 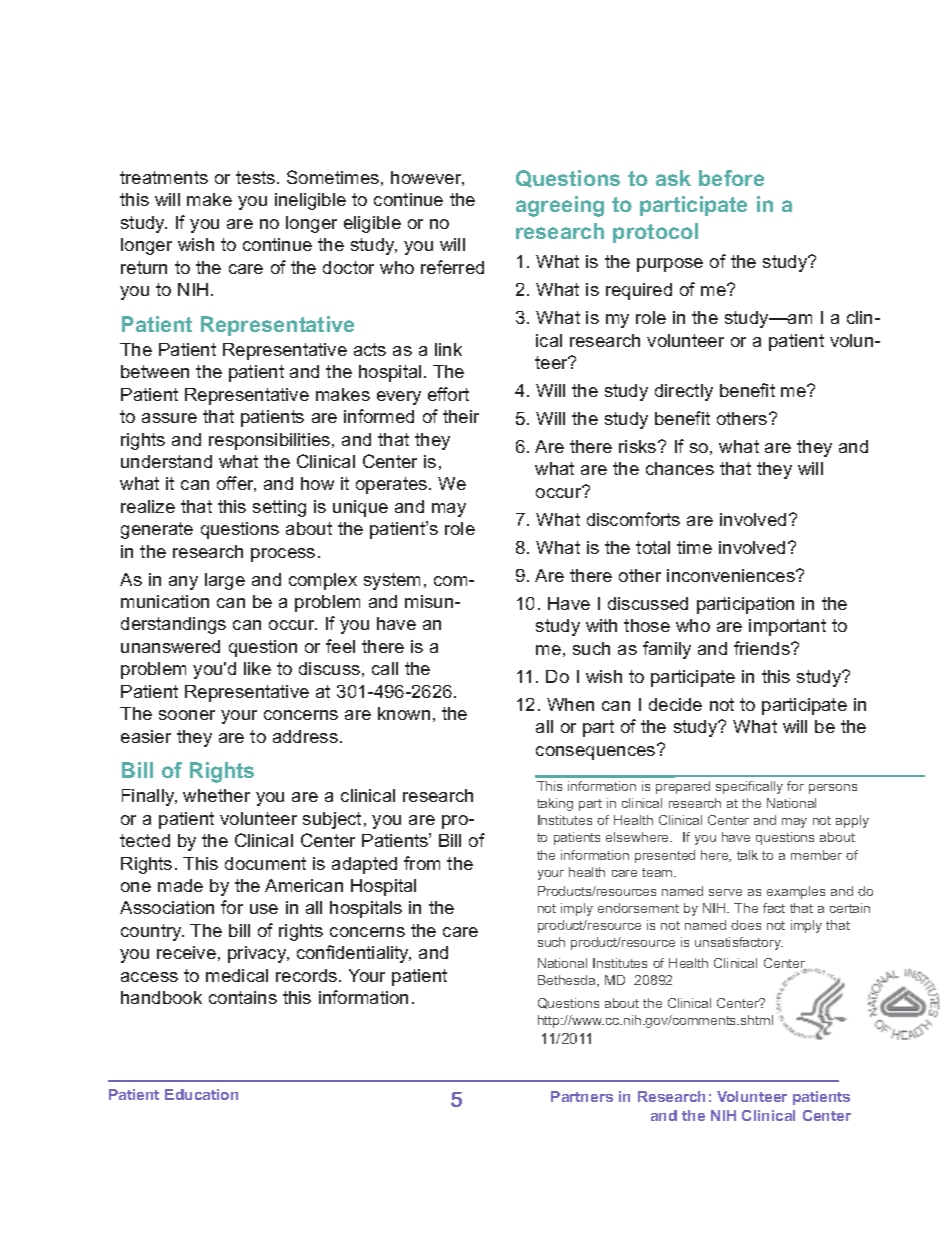 I want to click on before, so click(x=731, y=178).
